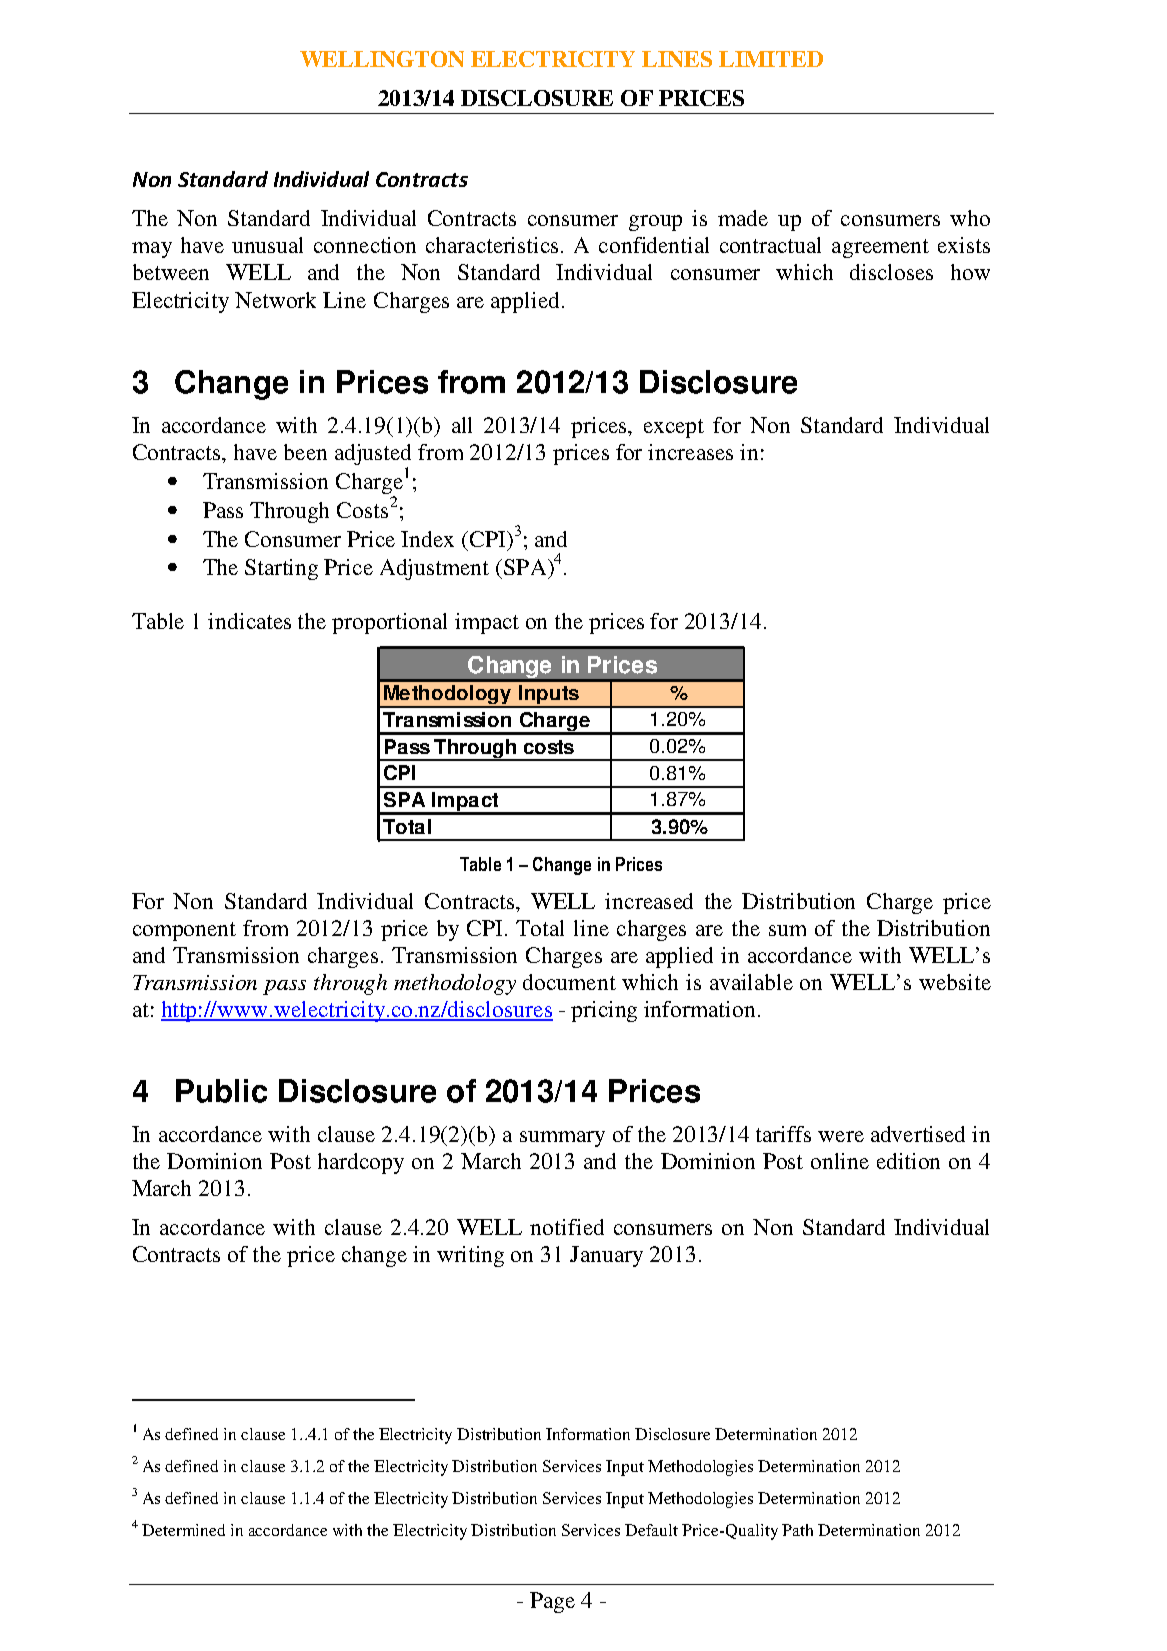 This document has height=1651, width=1167. I want to click on summary, so click(562, 1139).
